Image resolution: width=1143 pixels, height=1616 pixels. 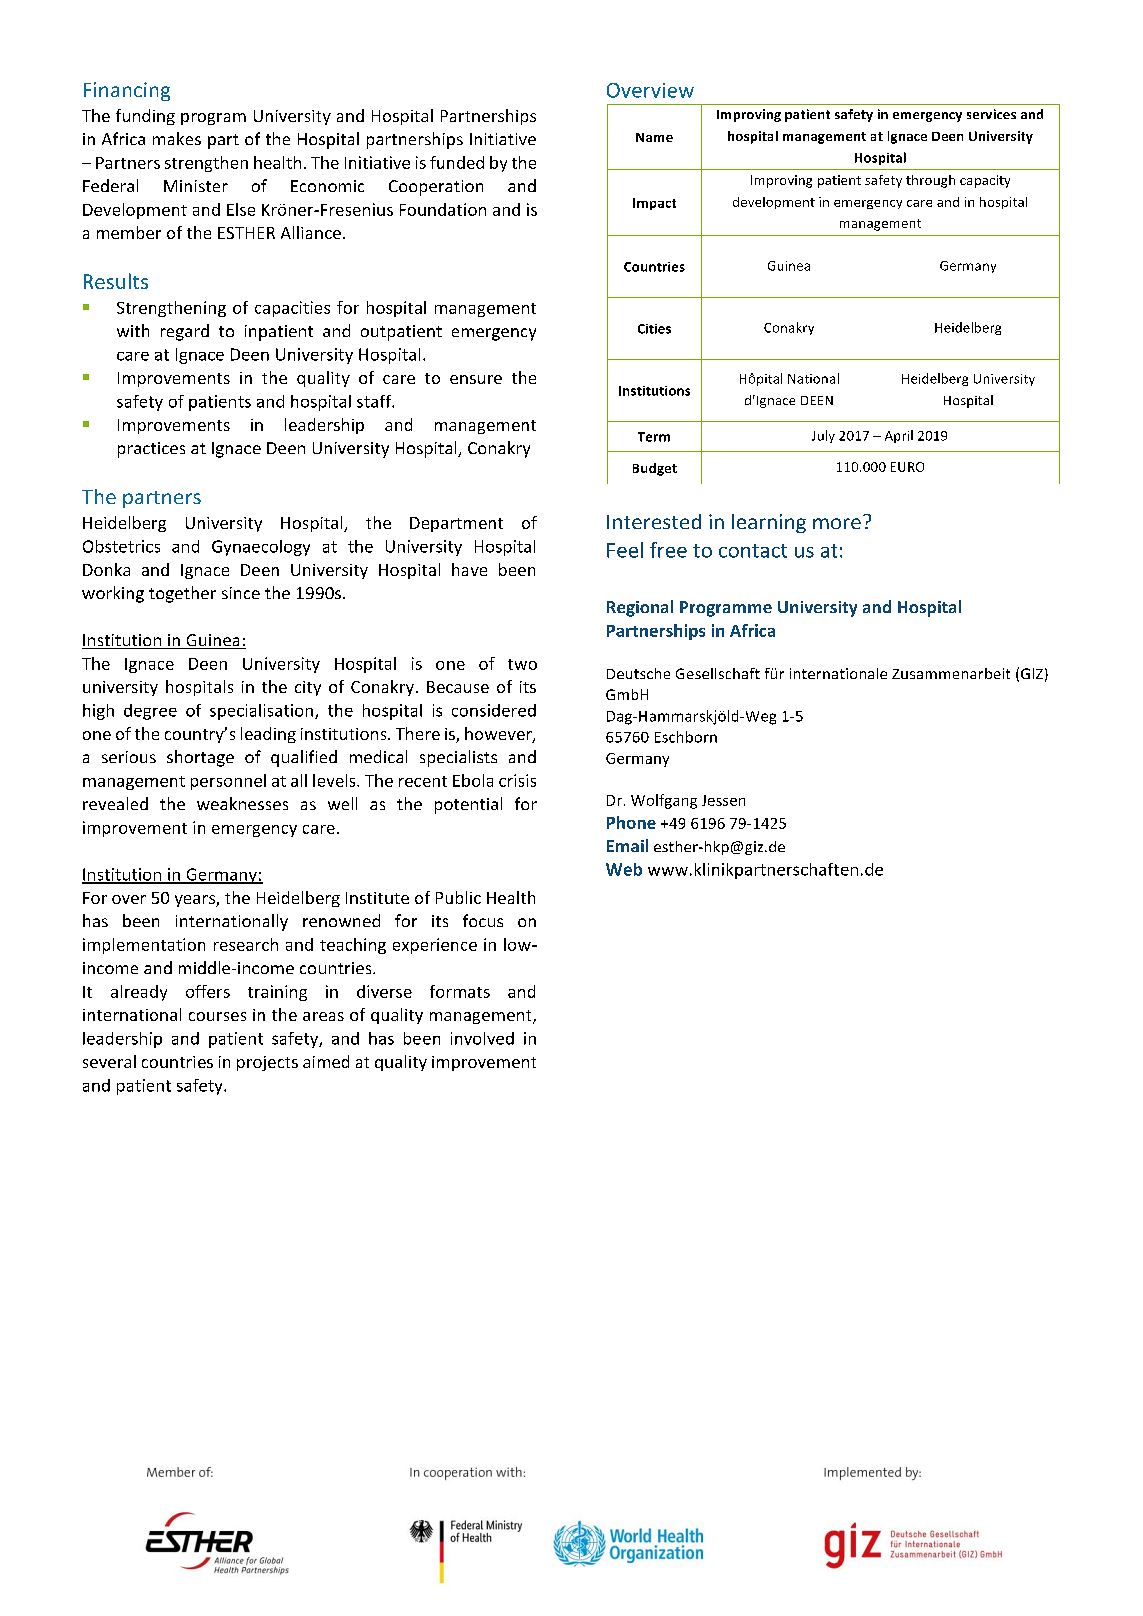 I want to click on weaknesses, so click(x=242, y=803).
